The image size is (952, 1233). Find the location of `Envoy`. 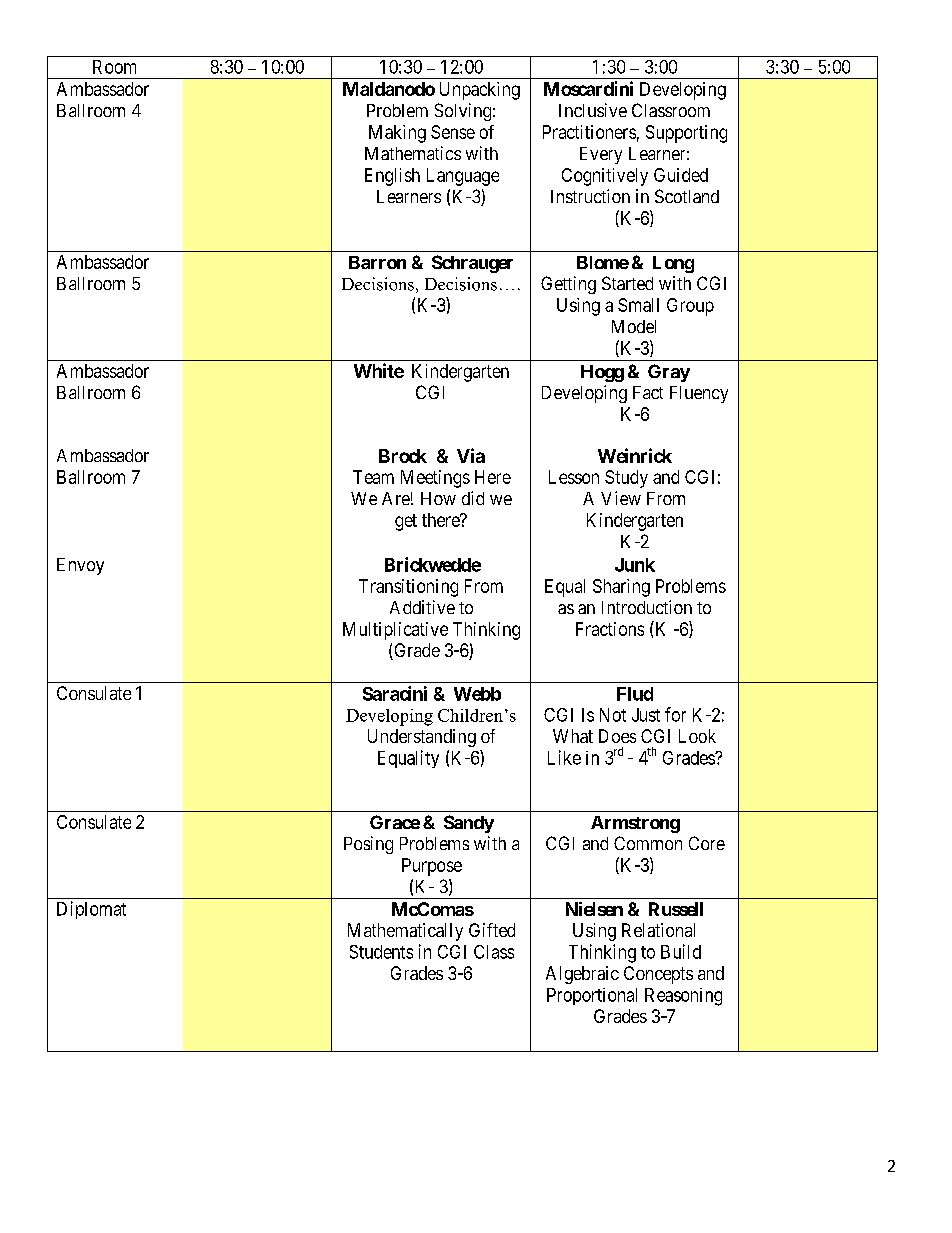

Envoy is located at coordinates (80, 566).
